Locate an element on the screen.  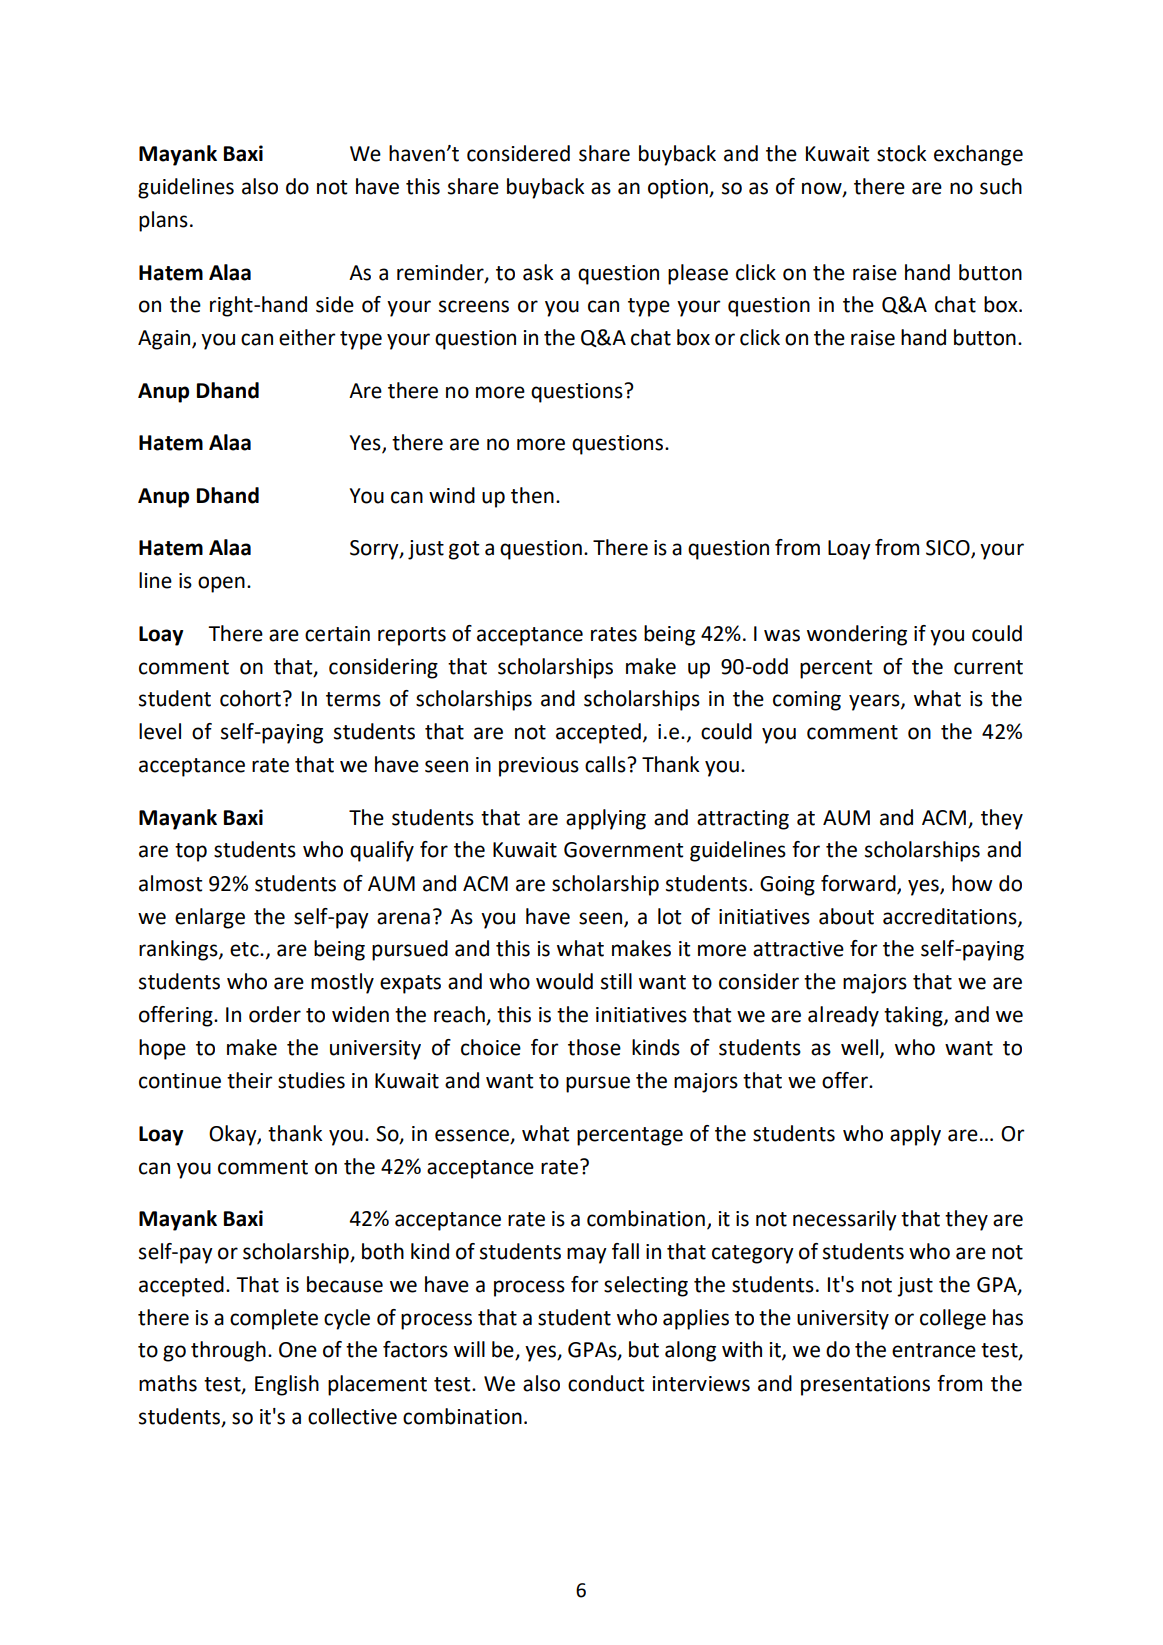
taking is located at coordinates (914, 1016).
